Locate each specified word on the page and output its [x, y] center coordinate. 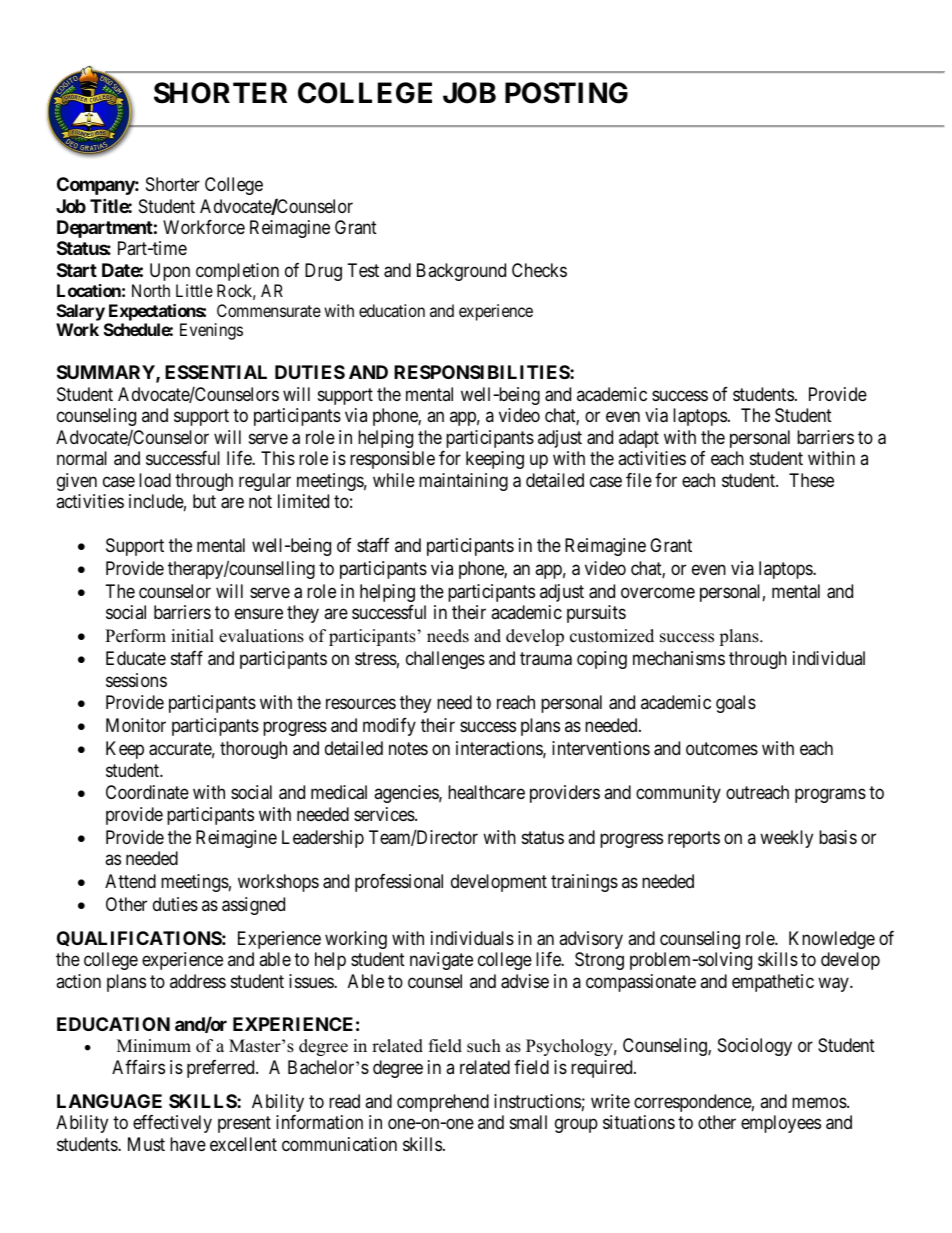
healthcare [486, 792]
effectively [172, 1124]
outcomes [722, 748]
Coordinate [147, 792]
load [155, 480]
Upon [170, 272]
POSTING [566, 93]
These [811, 480]
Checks [539, 270]
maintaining [463, 482]
